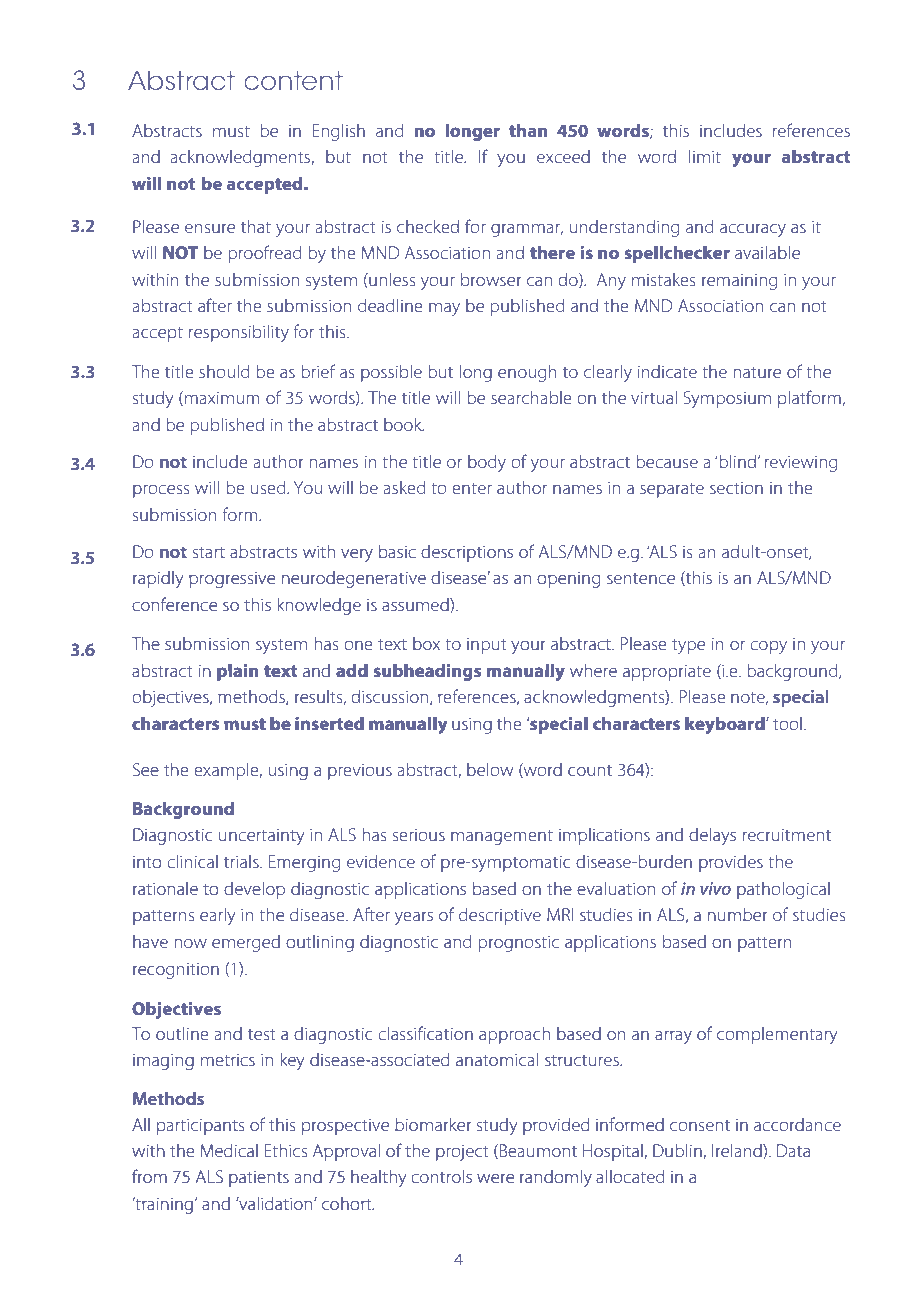 Image resolution: width=924 pixels, height=1308 pixels. I want to click on Medical, so click(229, 1150).
